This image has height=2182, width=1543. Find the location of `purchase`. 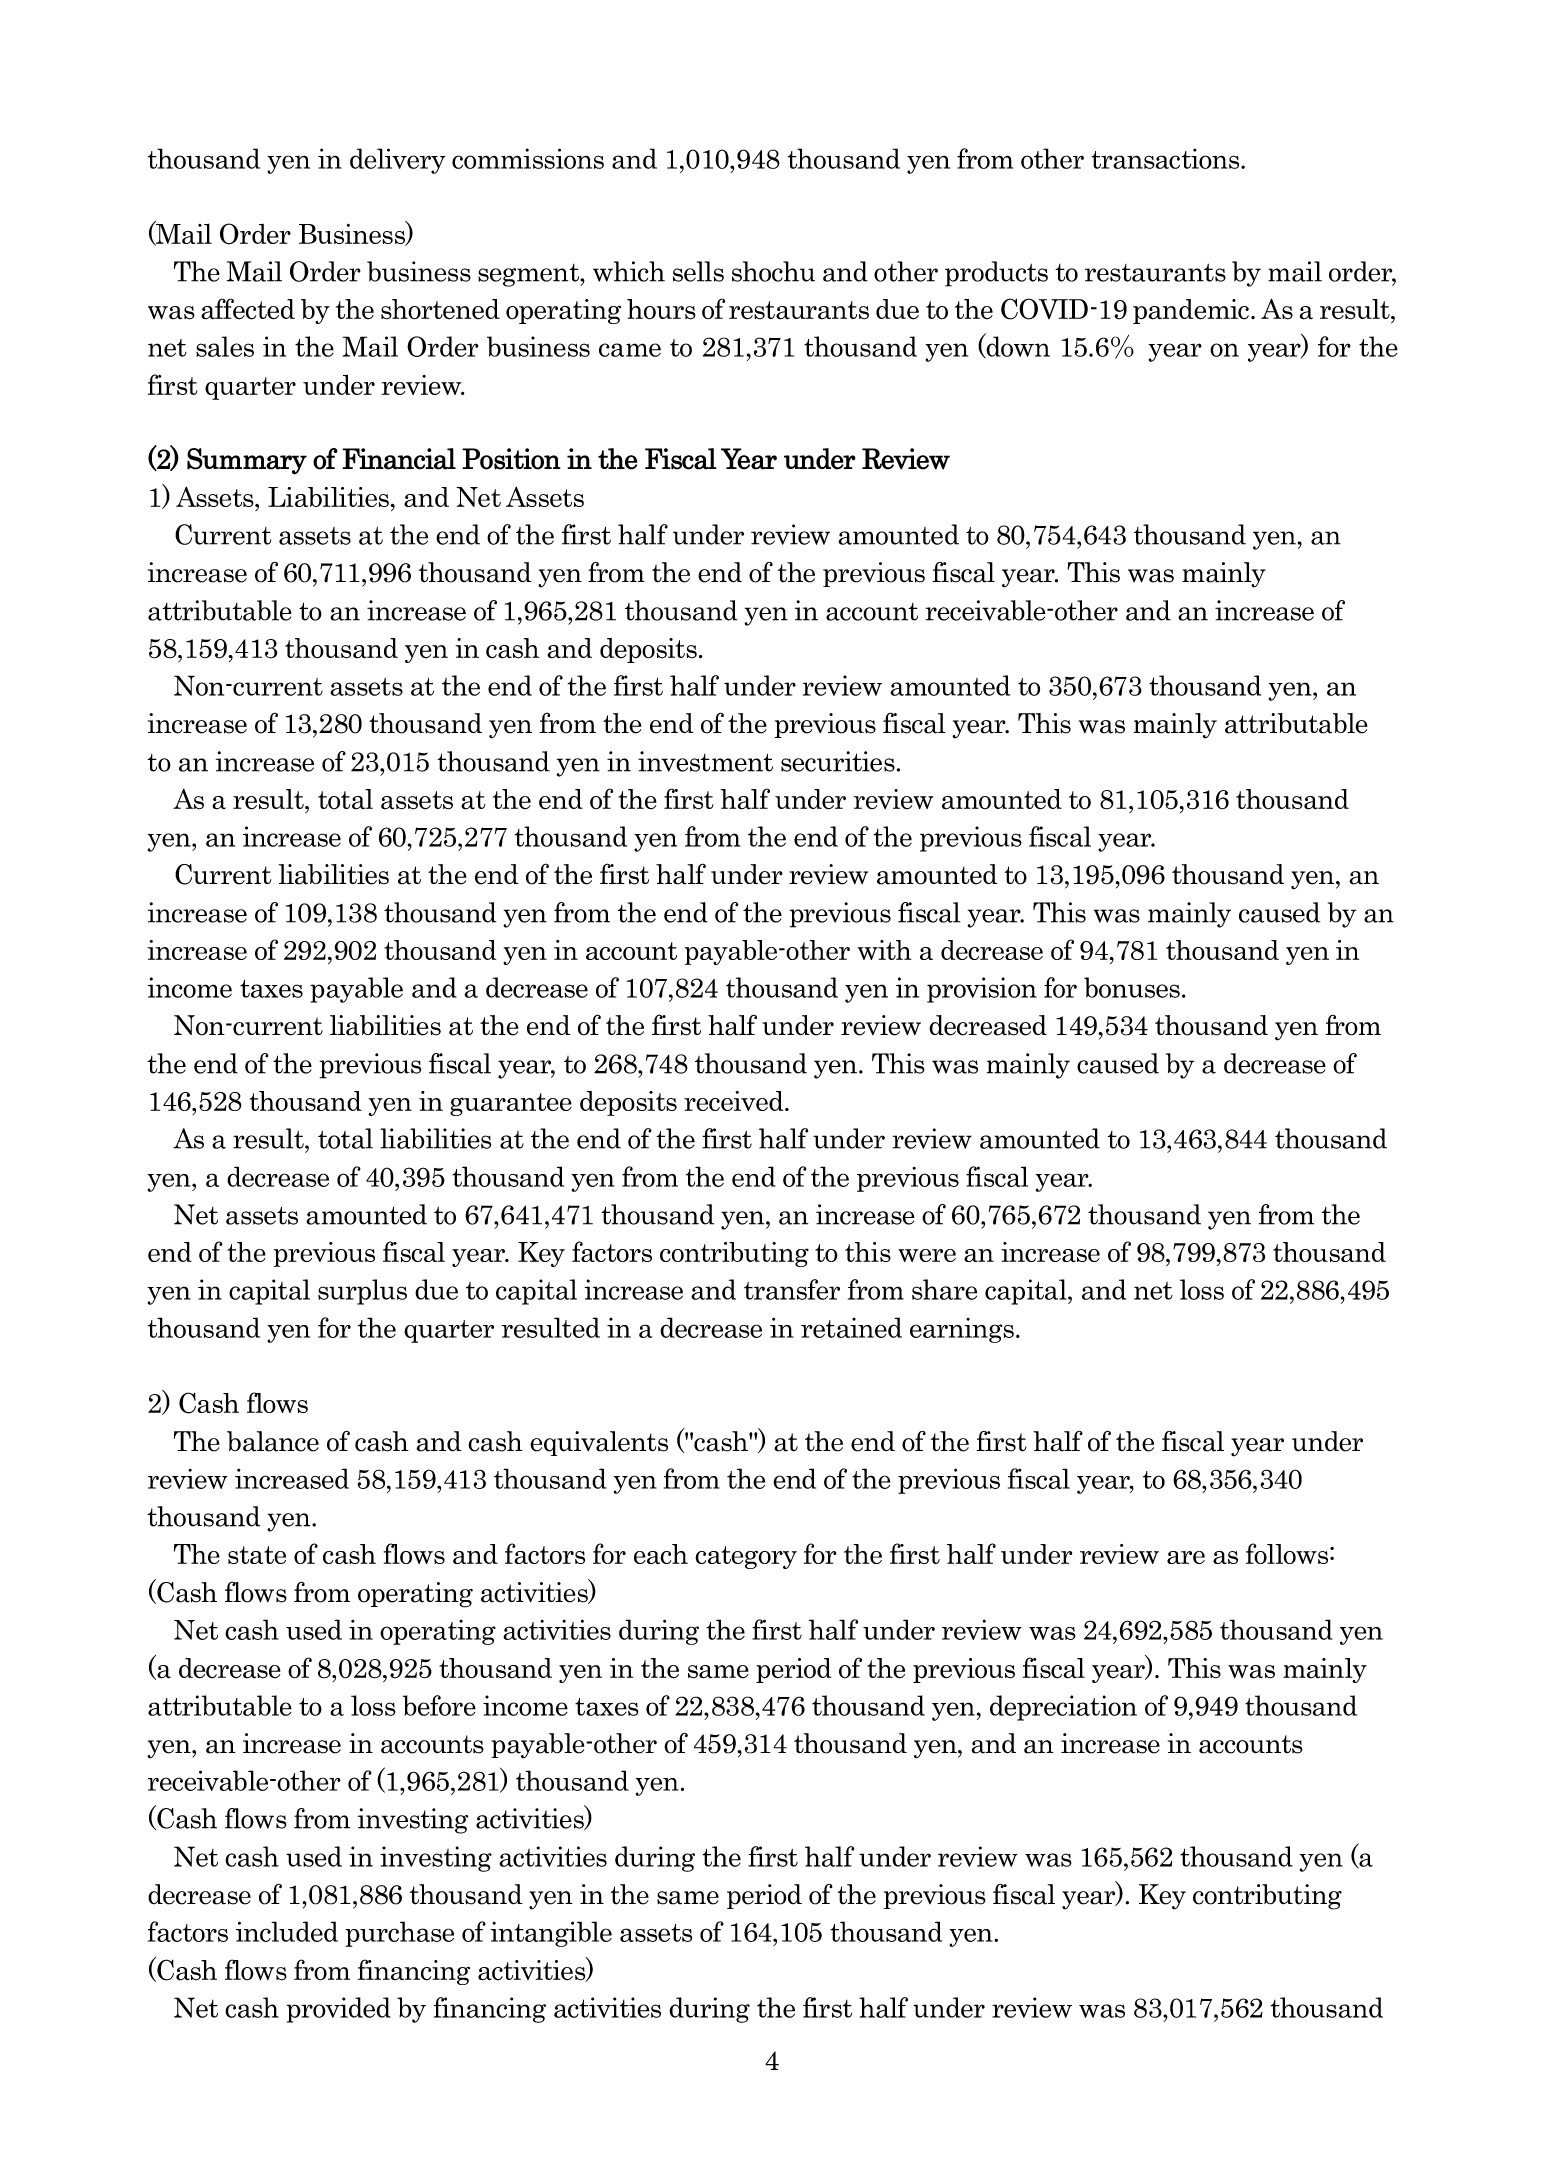

purchase is located at coordinates (399, 1934).
